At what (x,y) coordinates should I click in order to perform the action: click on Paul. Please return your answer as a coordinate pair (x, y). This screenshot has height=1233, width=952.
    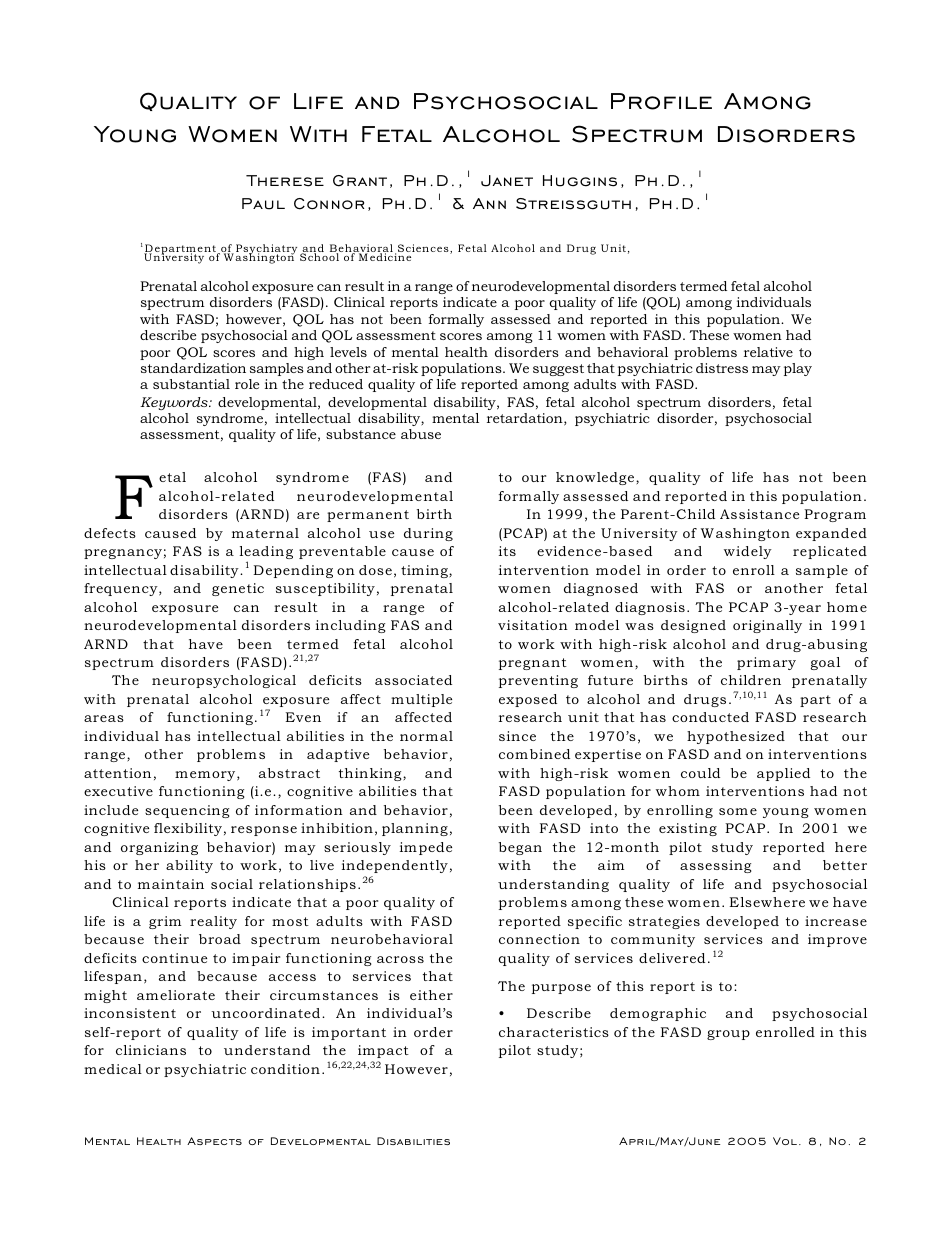
    Looking at the image, I should click on (263, 204).
